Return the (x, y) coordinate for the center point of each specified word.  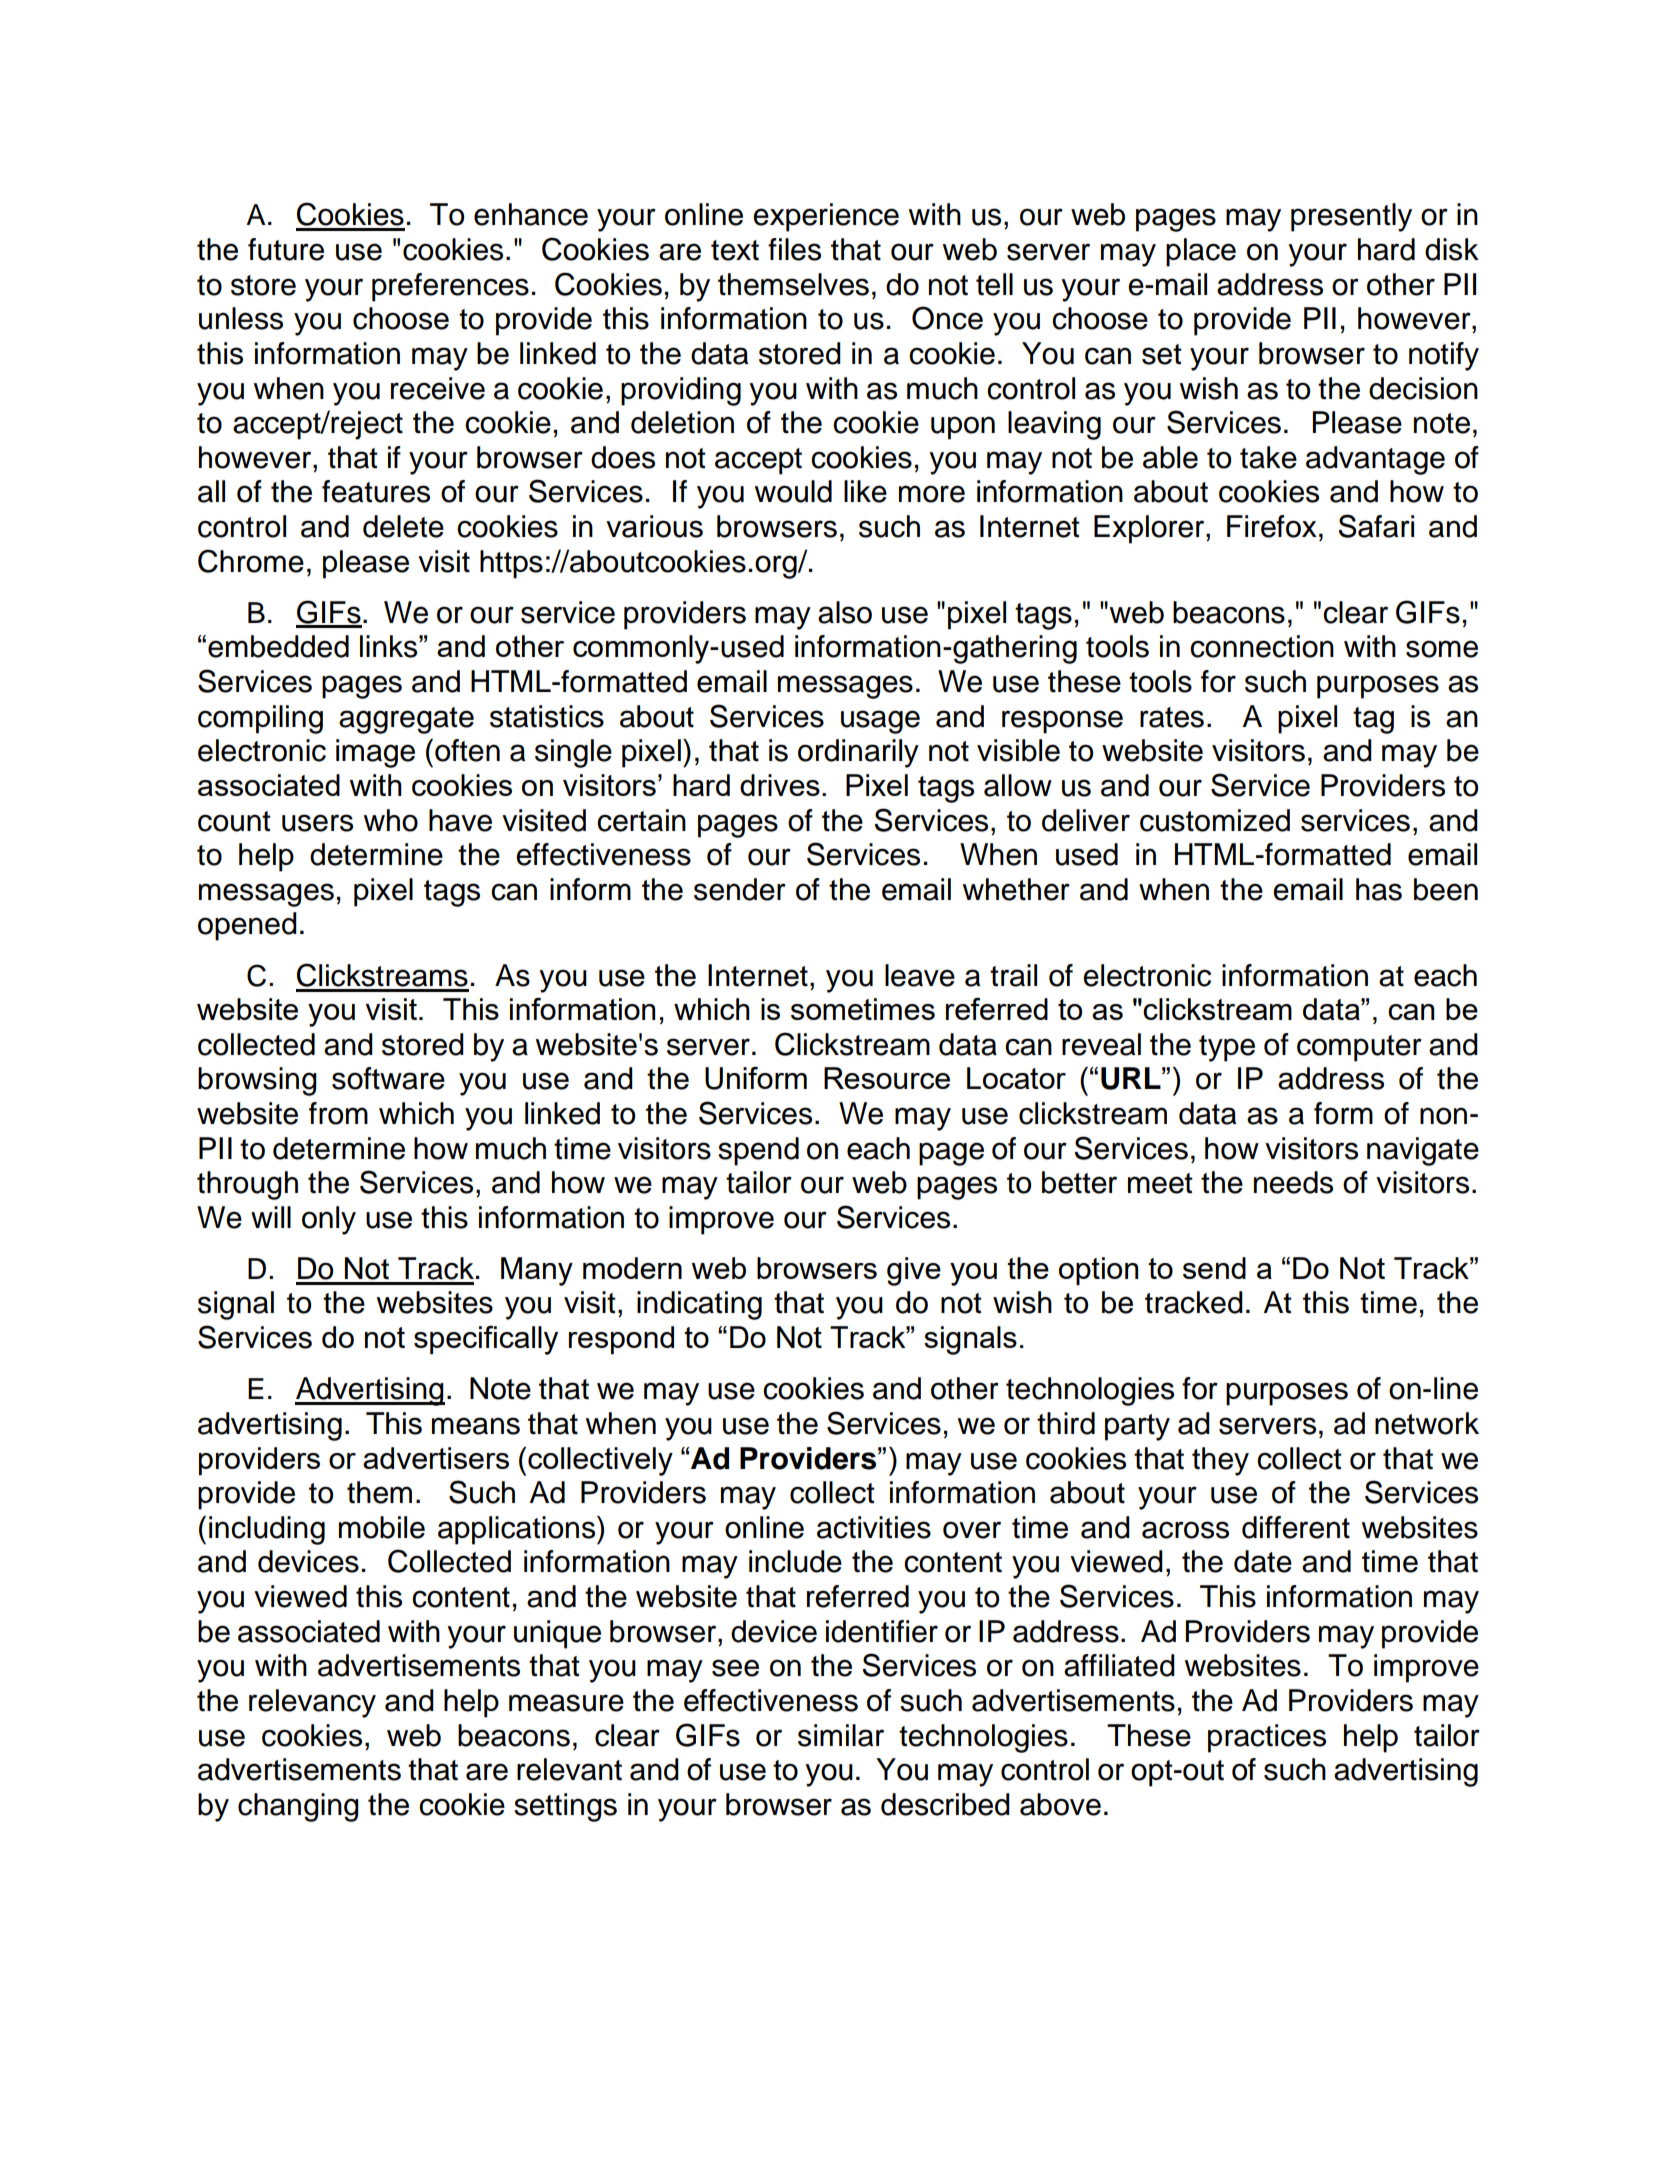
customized (1215, 820)
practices (1267, 1738)
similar (841, 1735)
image (375, 753)
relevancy (312, 1703)
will (271, 1217)
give (914, 1271)
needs (1293, 1182)
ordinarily (858, 753)
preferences (450, 287)
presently (1351, 217)
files (794, 249)
